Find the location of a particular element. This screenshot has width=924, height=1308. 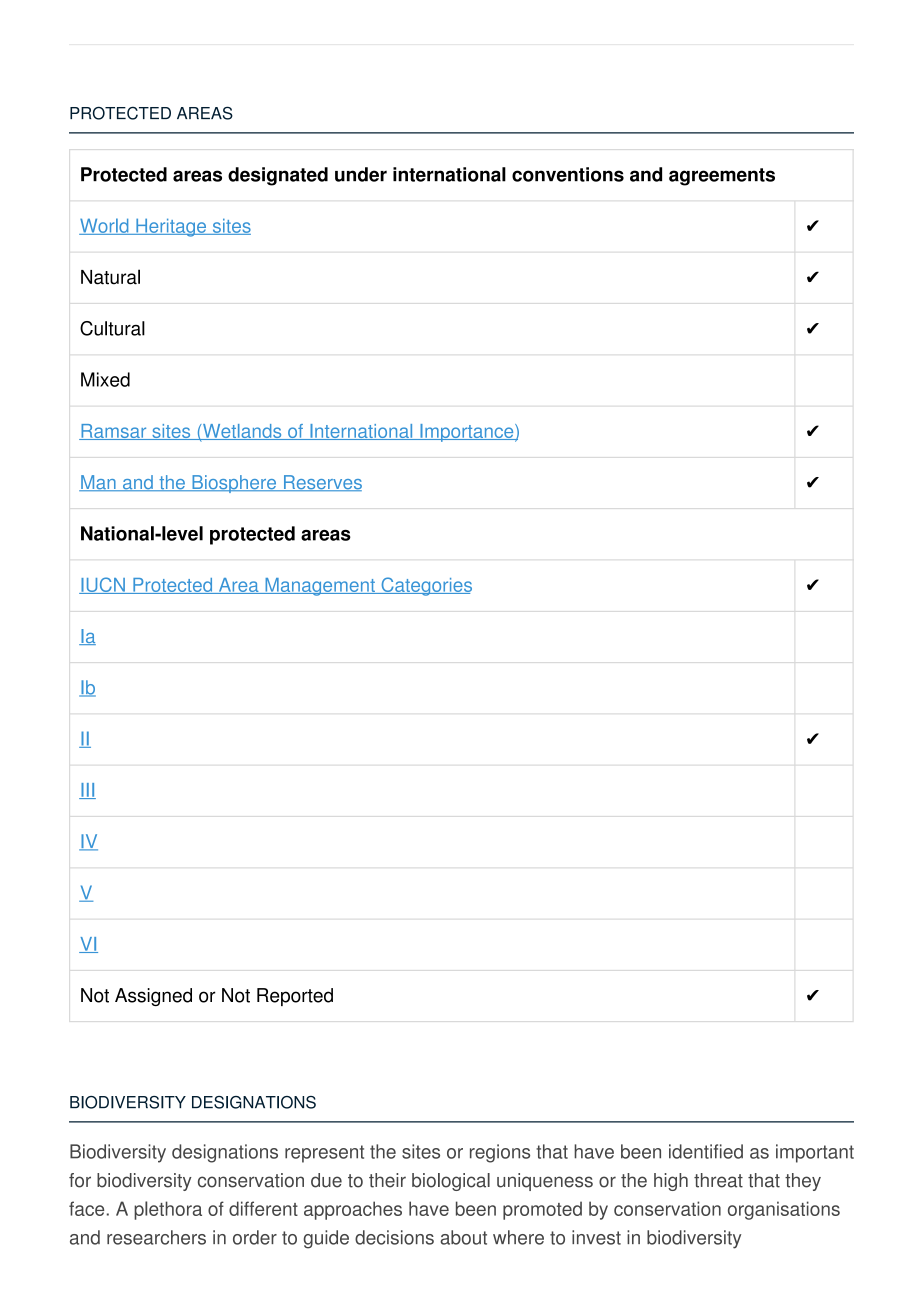

important is located at coordinates (815, 1153).
